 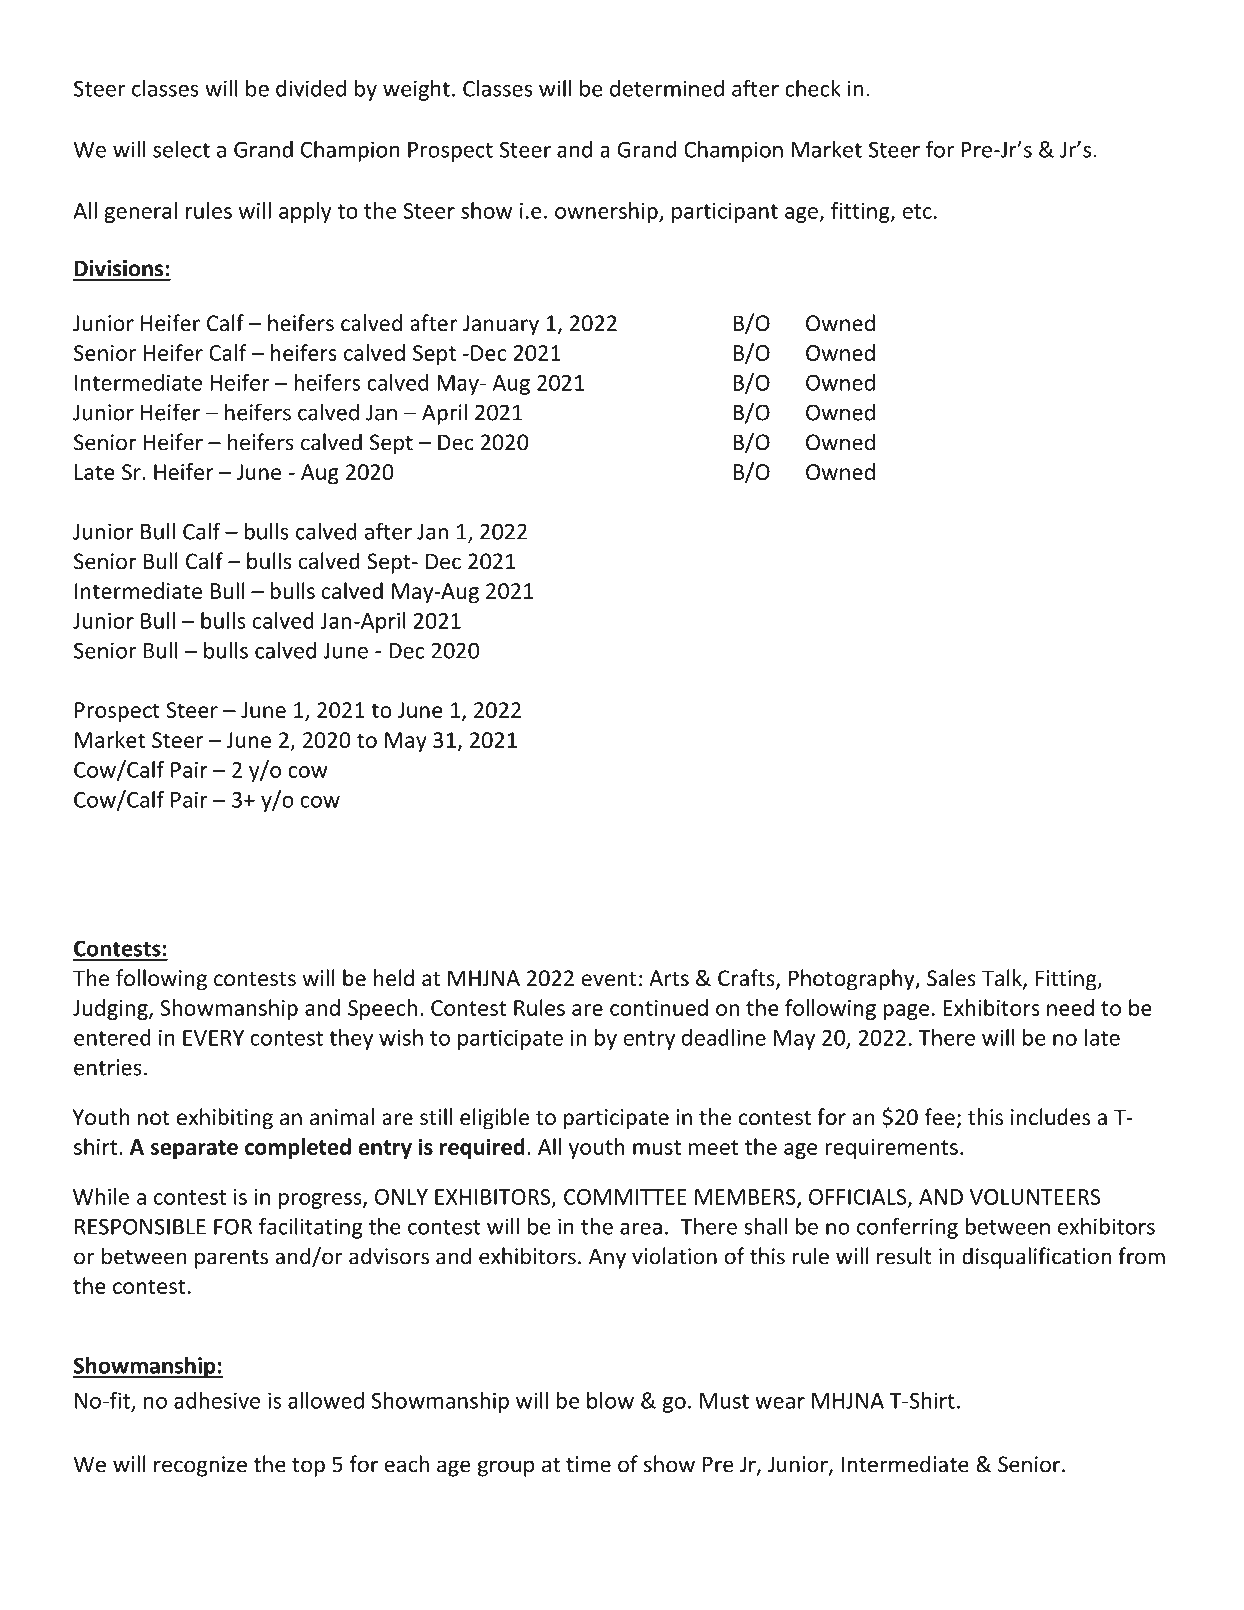 What do you see at coordinates (667, 88) in the screenshot?
I see `determined` at bounding box center [667, 88].
